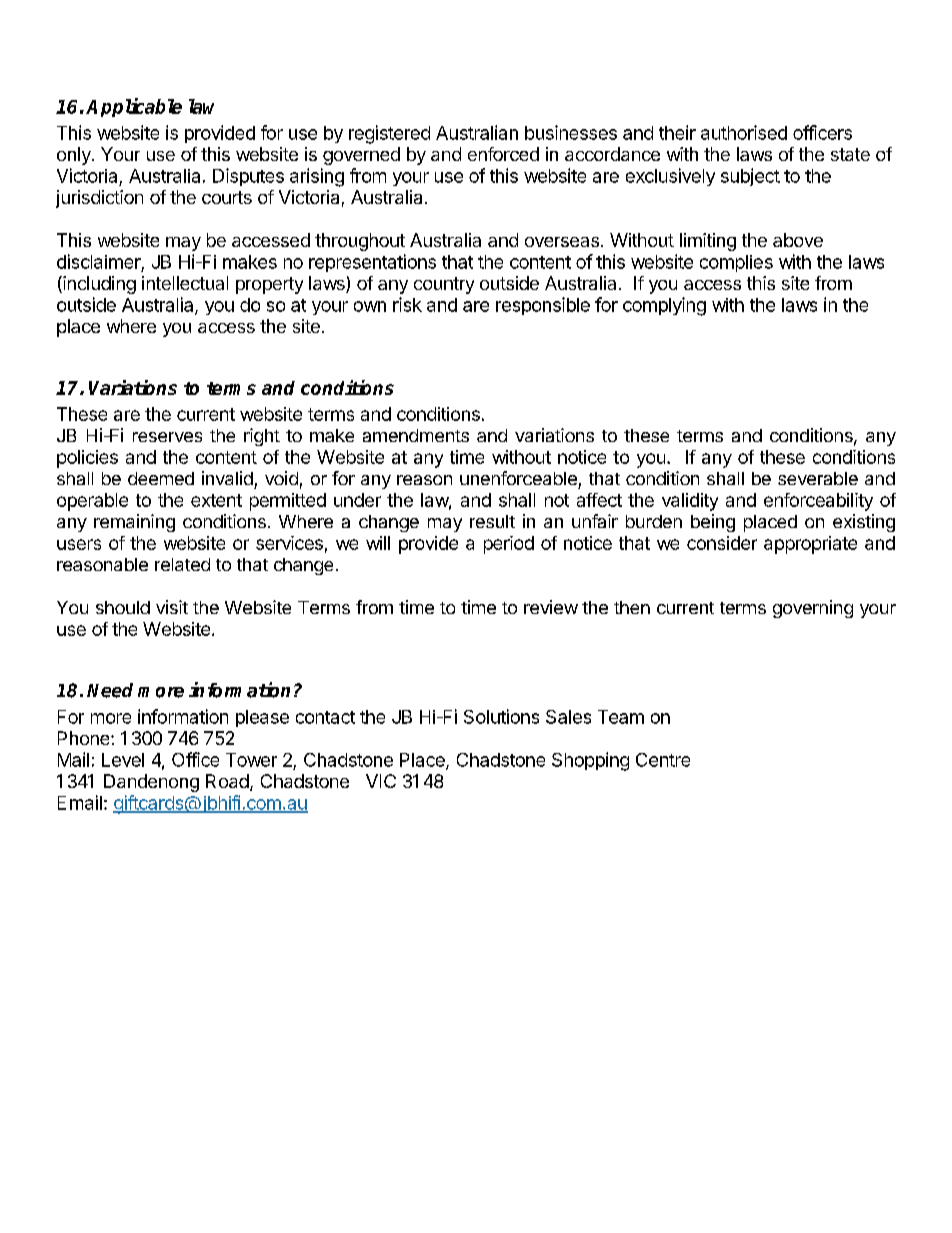 This page has height=1233, width=952. What do you see at coordinates (407, 304) in the page?
I see `risk` at bounding box center [407, 304].
